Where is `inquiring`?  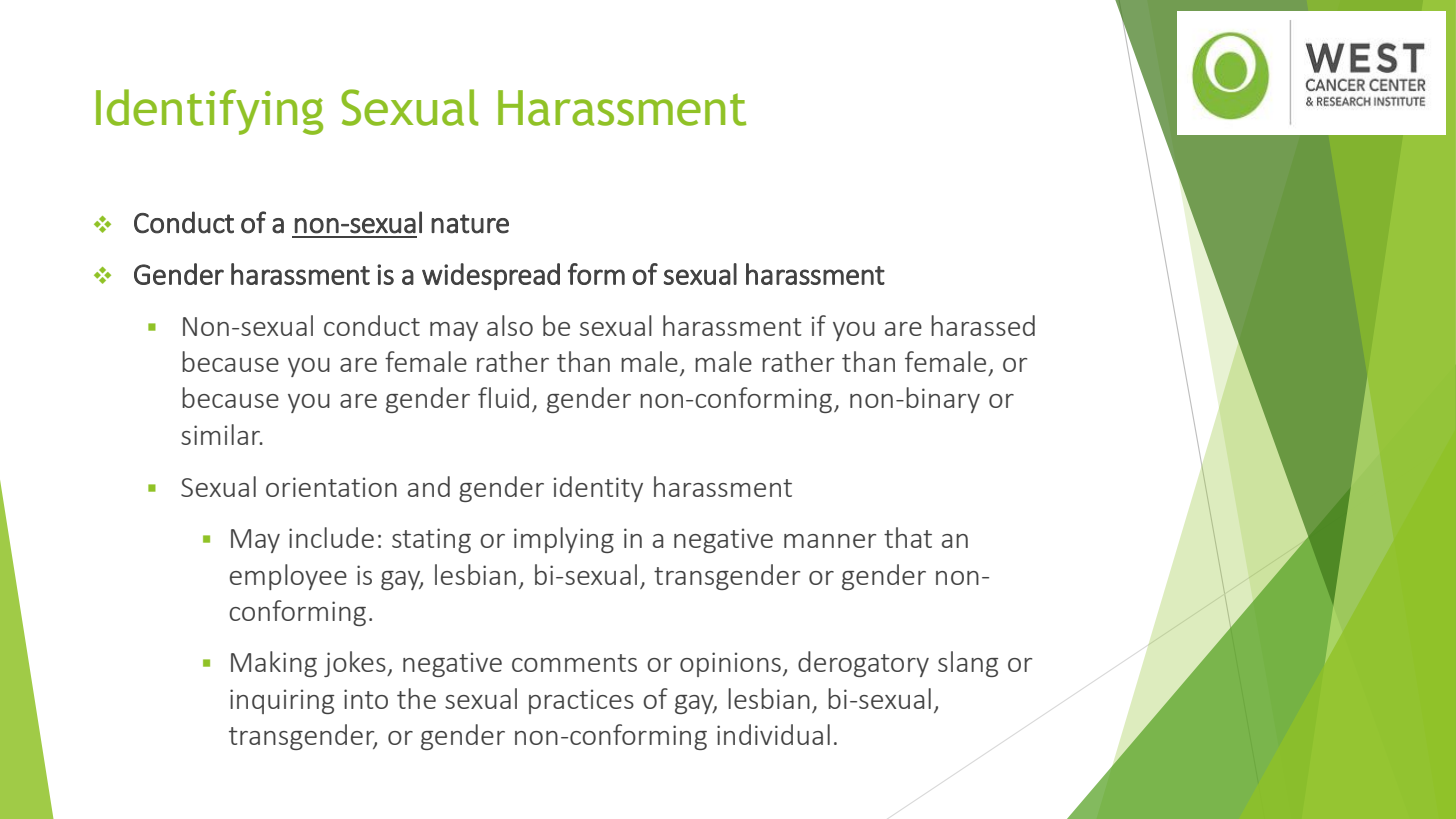 inquiring is located at coordinates (282, 701).
